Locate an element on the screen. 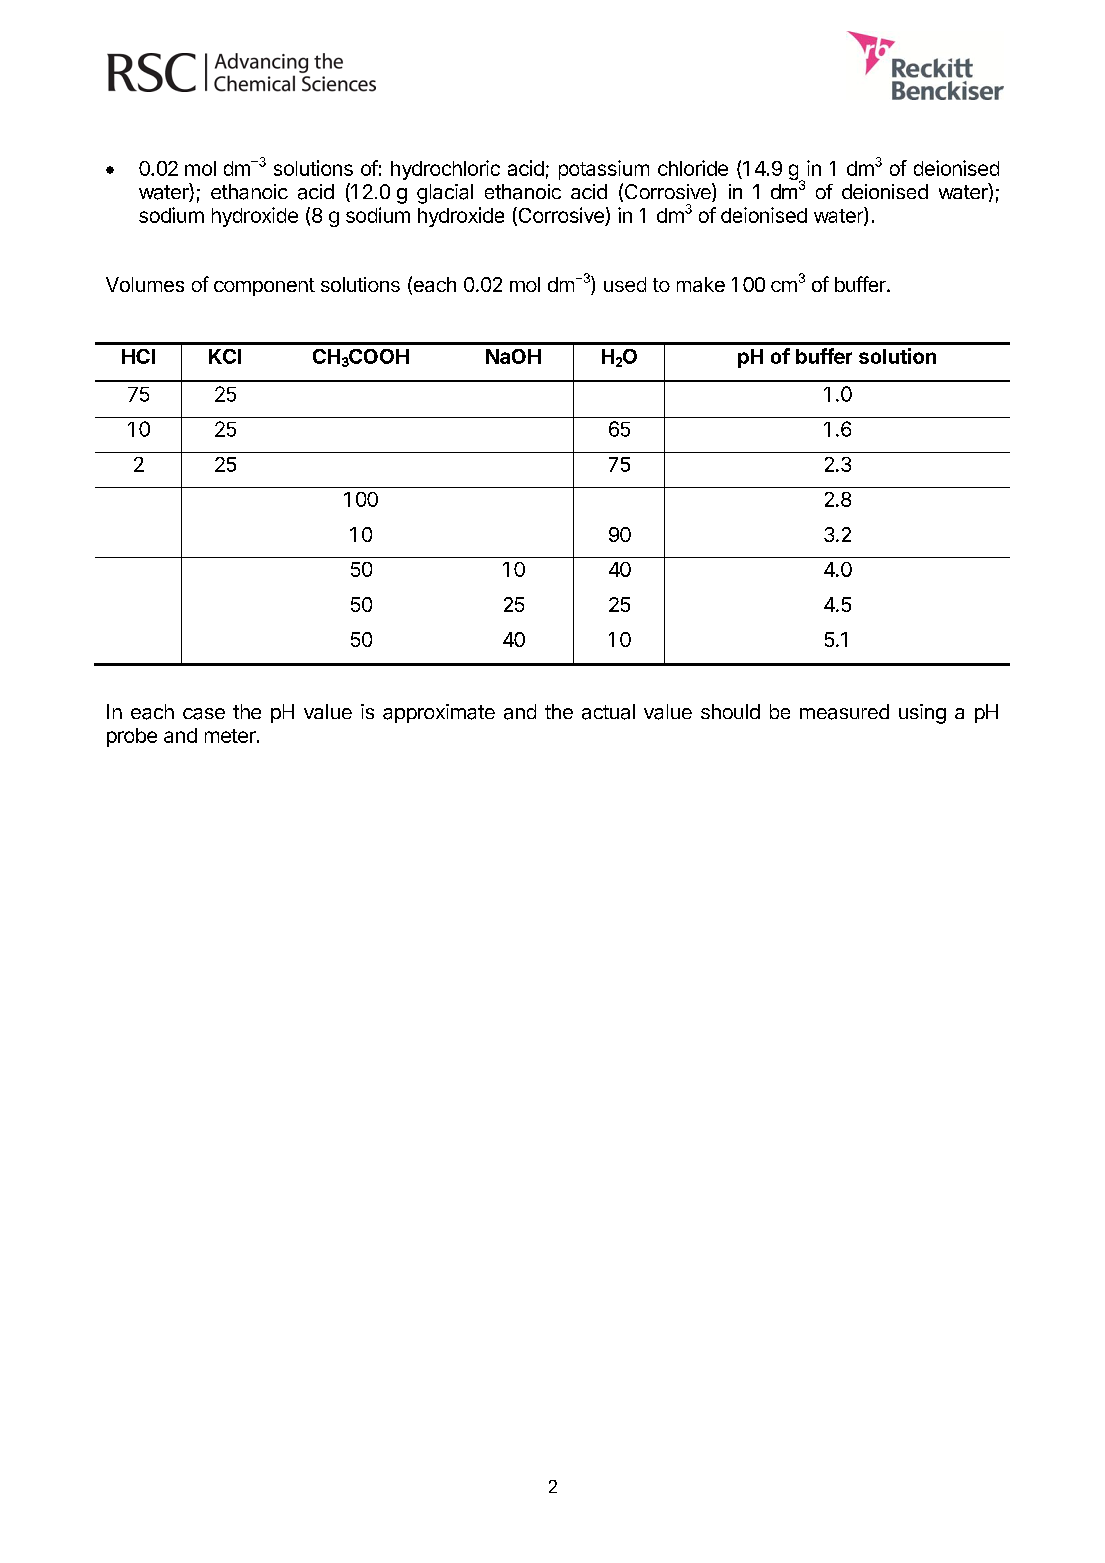 This screenshot has width=1105, height=1563. chloride is located at coordinates (693, 168).
